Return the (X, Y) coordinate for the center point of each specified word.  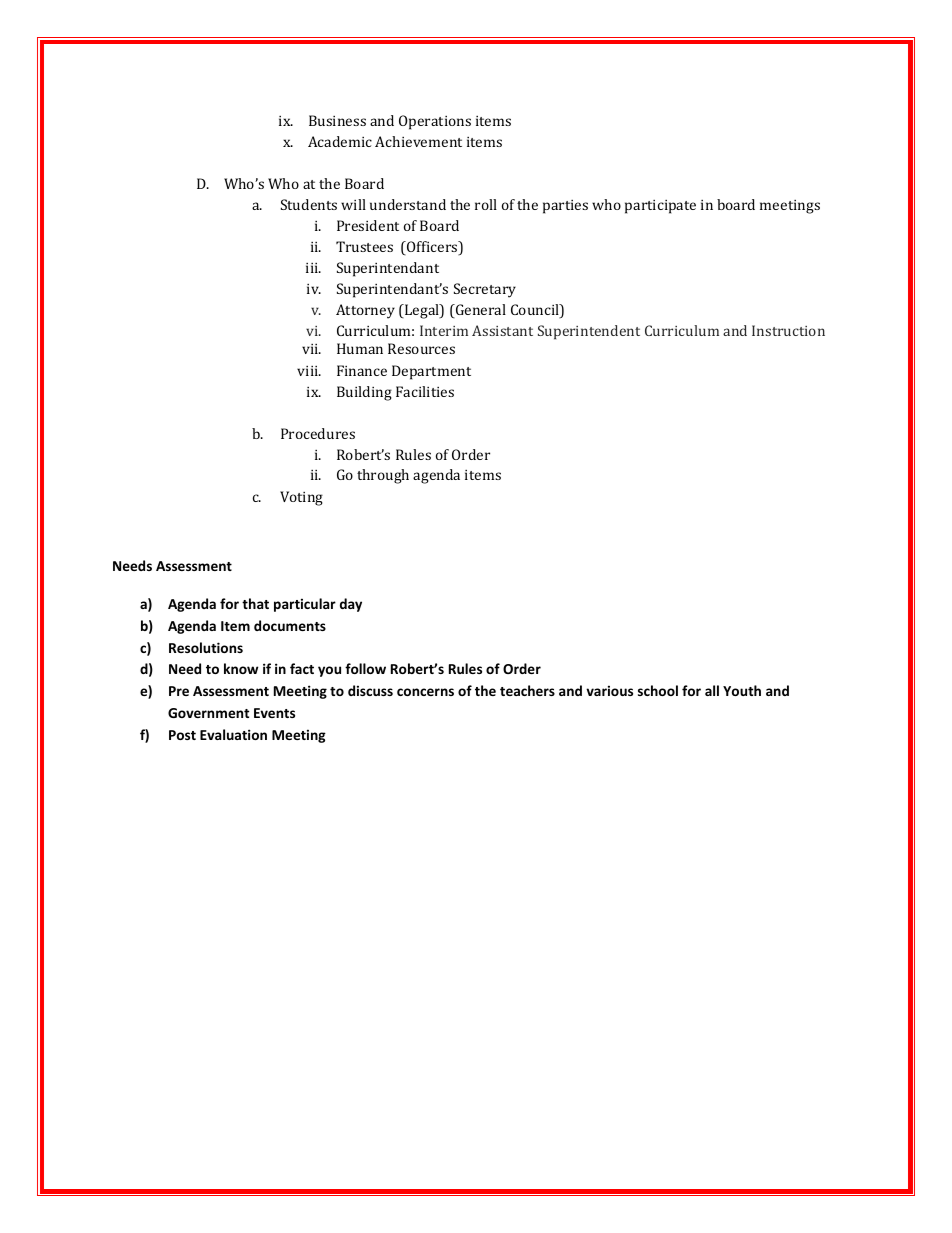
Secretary (485, 290)
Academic (340, 141)
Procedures (318, 433)
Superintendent (589, 332)
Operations (435, 122)
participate (660, 207)
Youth (742, 690)
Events (274, 713)
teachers (527, 690)
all (712, 690)
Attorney (365, 311)
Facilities (425, 391)
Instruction (788, 330)
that (255, 603)
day (351, 605)
